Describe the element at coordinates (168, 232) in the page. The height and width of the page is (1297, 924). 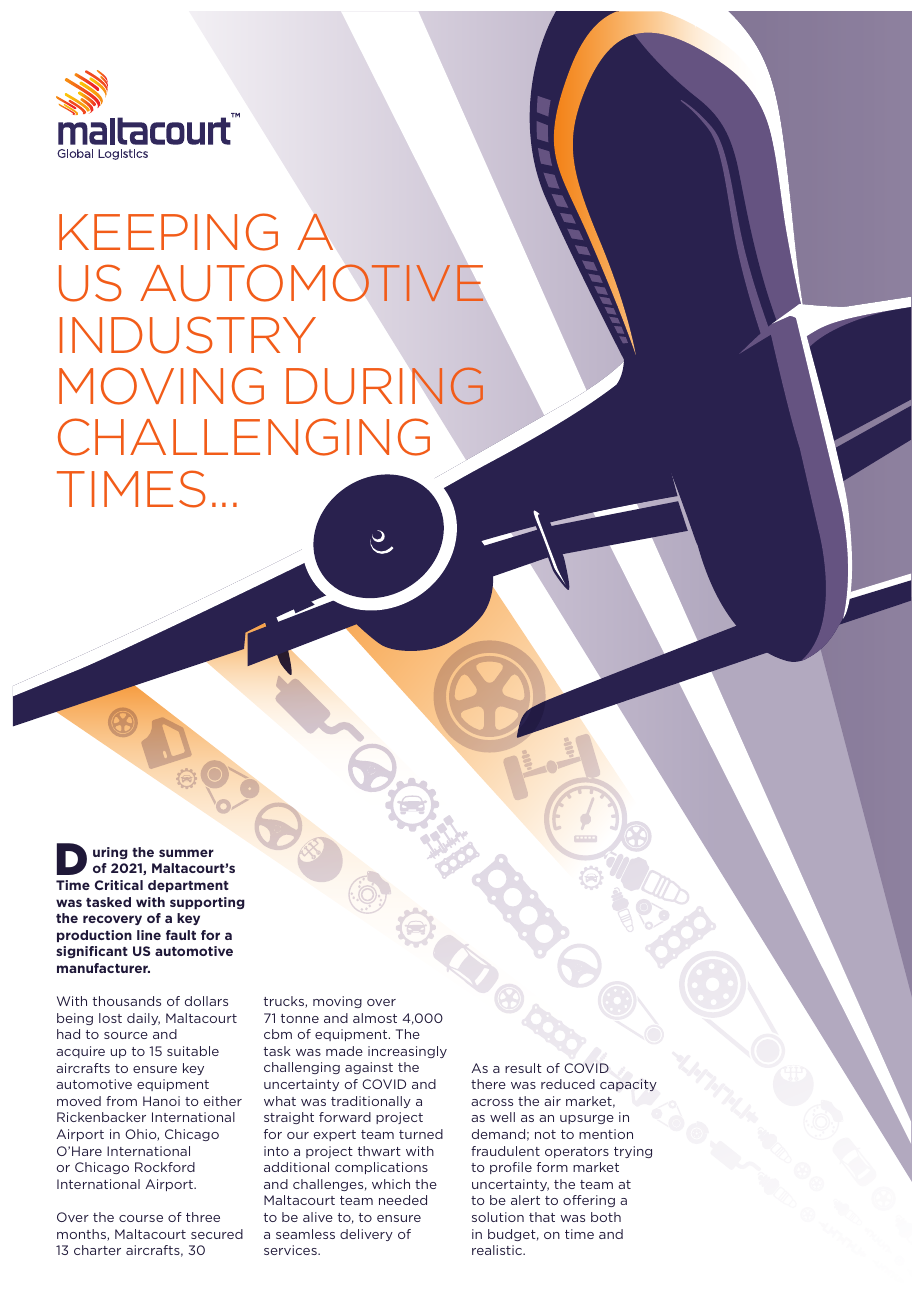
I see `KEEPING` at that location.
